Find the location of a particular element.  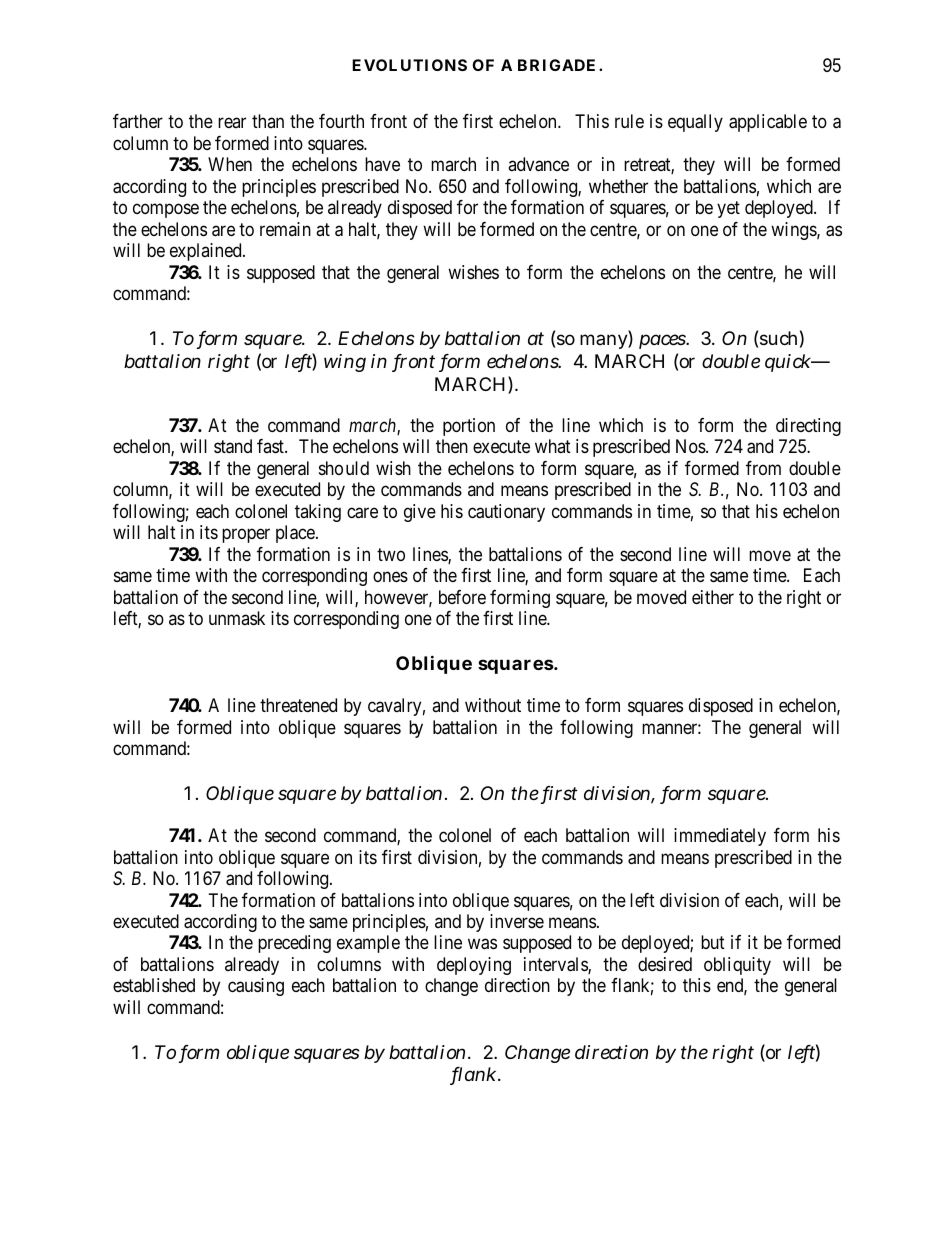

before is located at coordinates (462, 597).
